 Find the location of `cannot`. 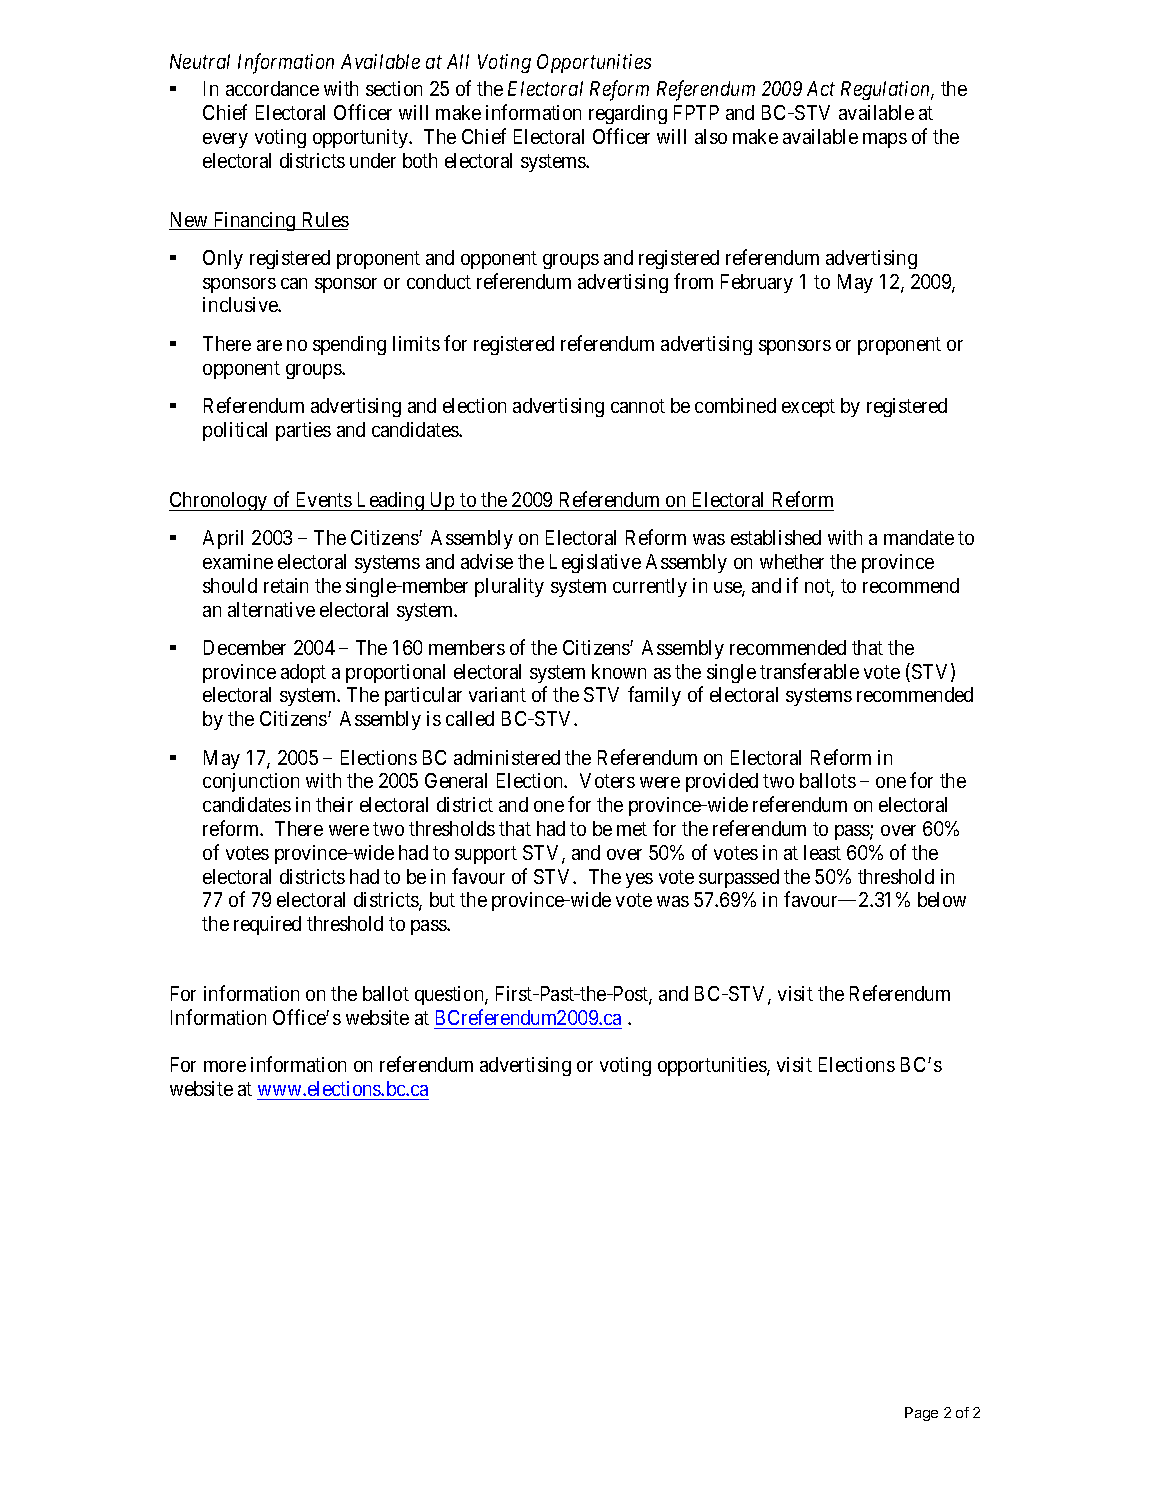

cannot is located at coordinates (638, 406).
